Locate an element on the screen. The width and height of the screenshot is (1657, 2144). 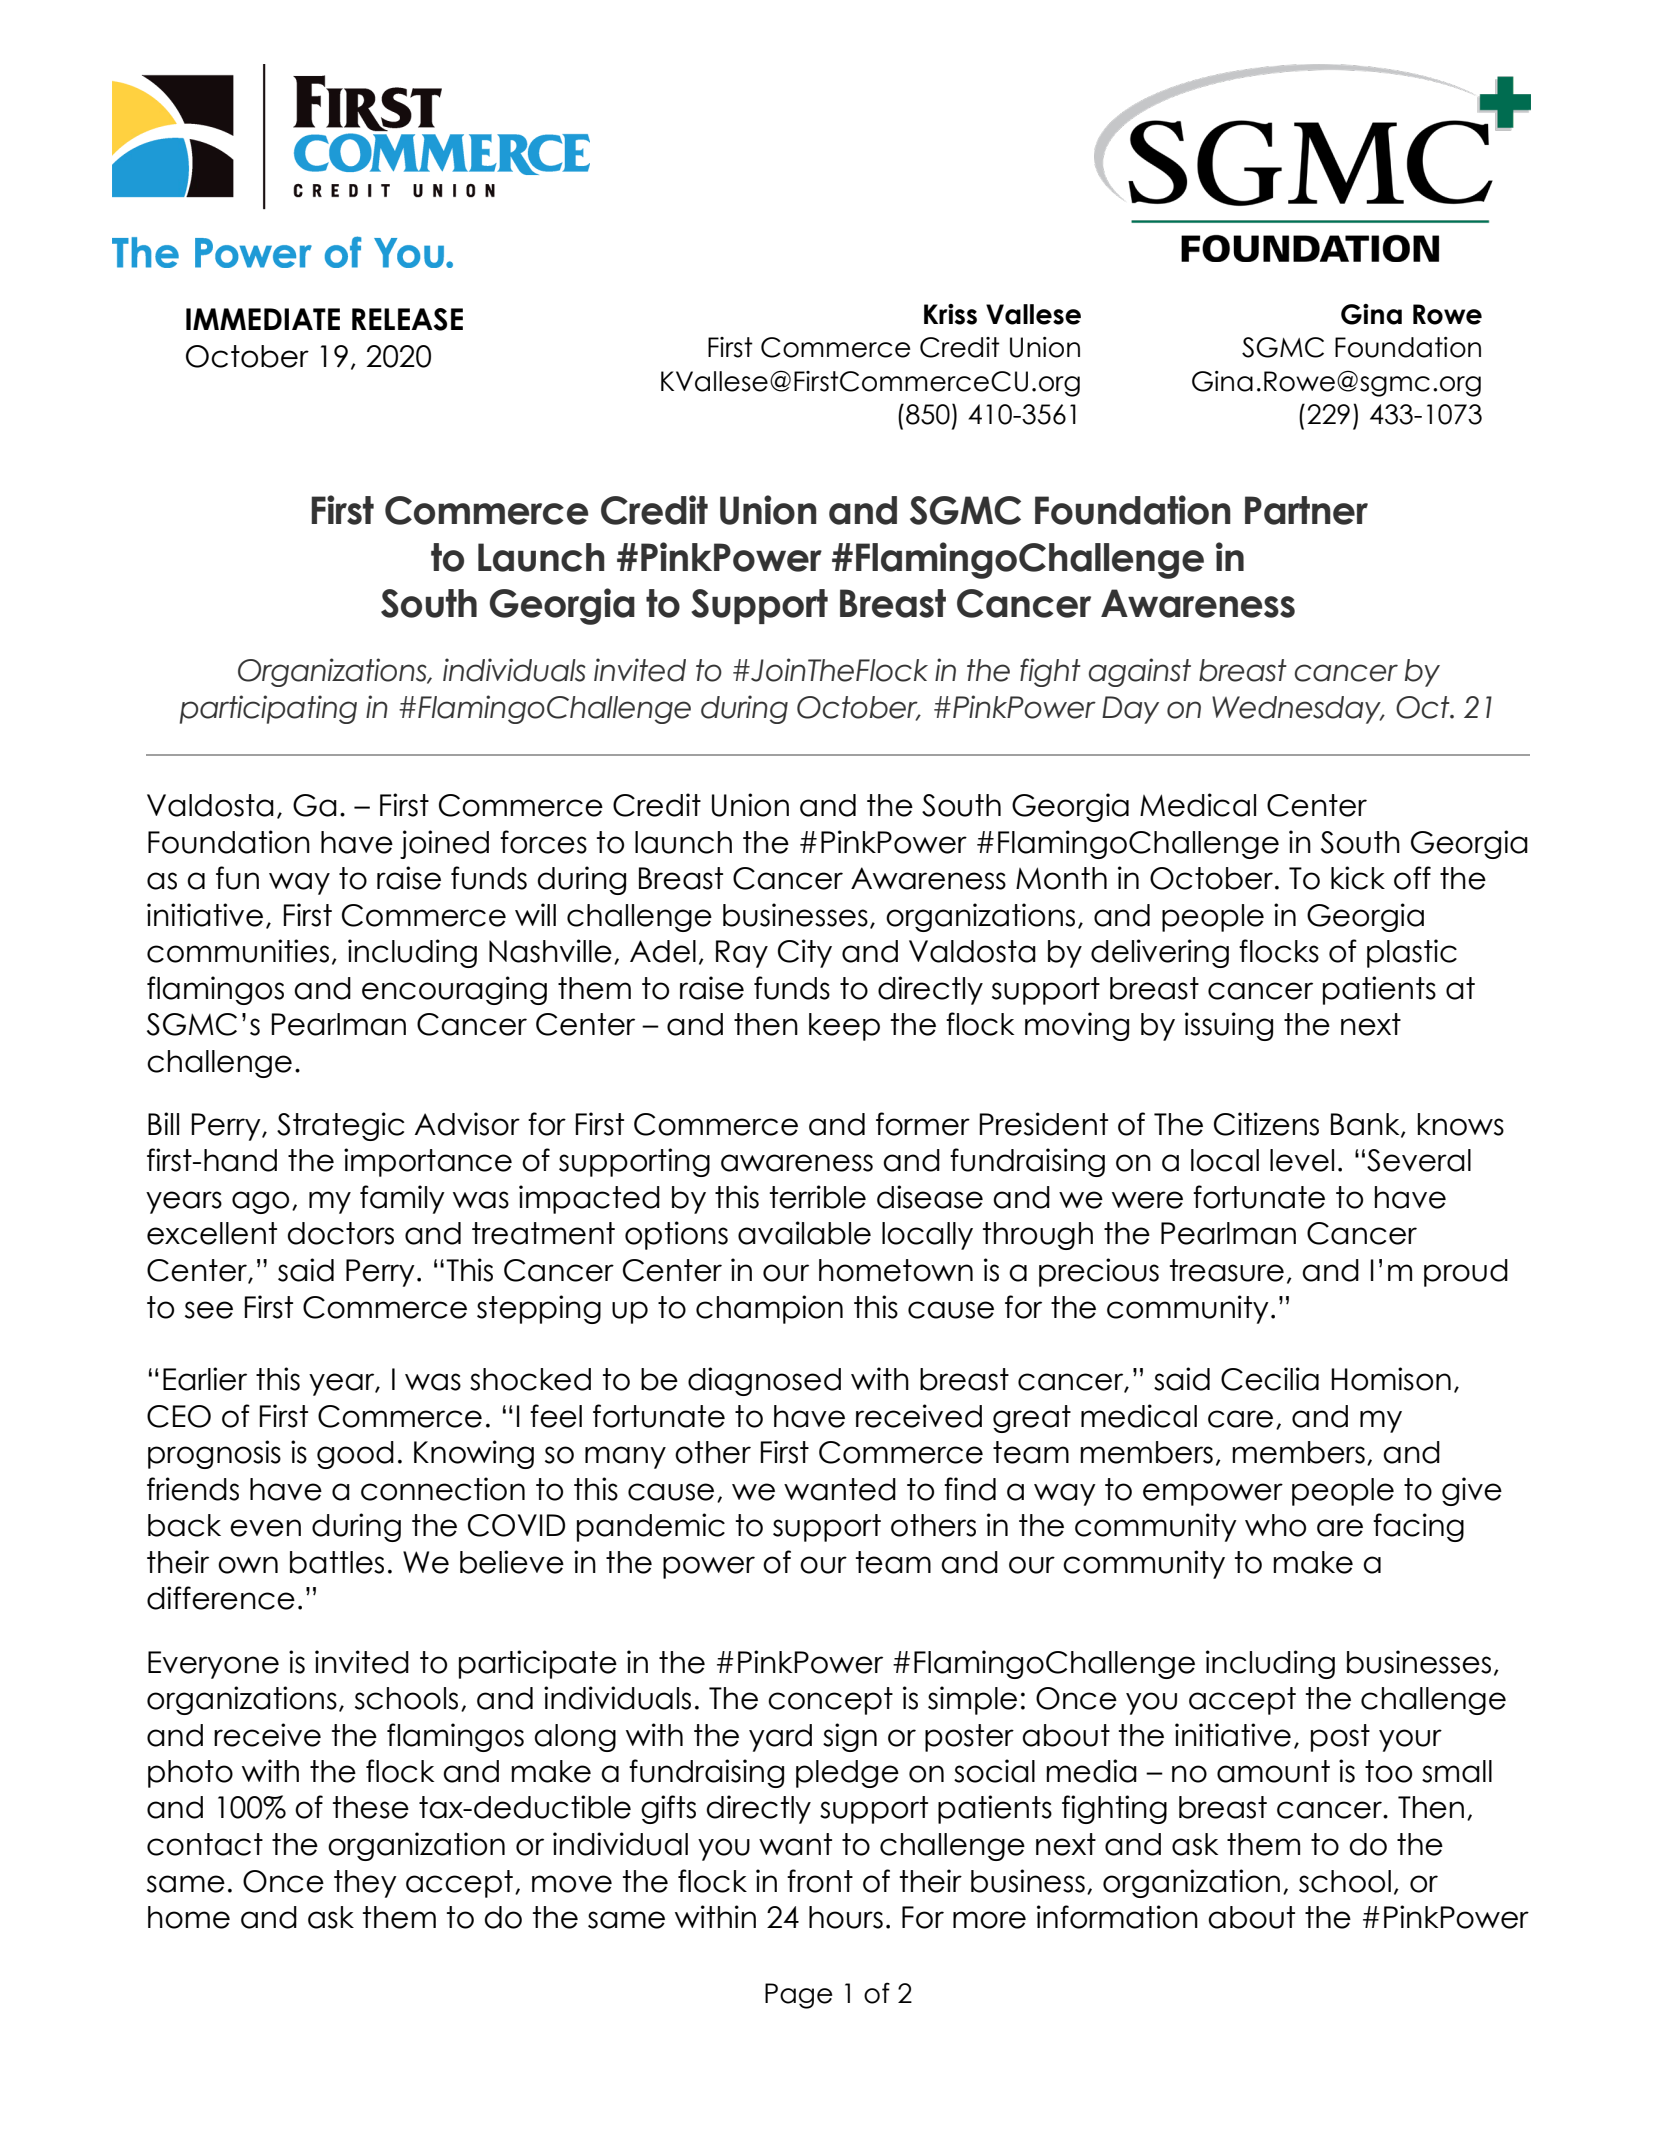
against is located at coordinates (1140, 672).
